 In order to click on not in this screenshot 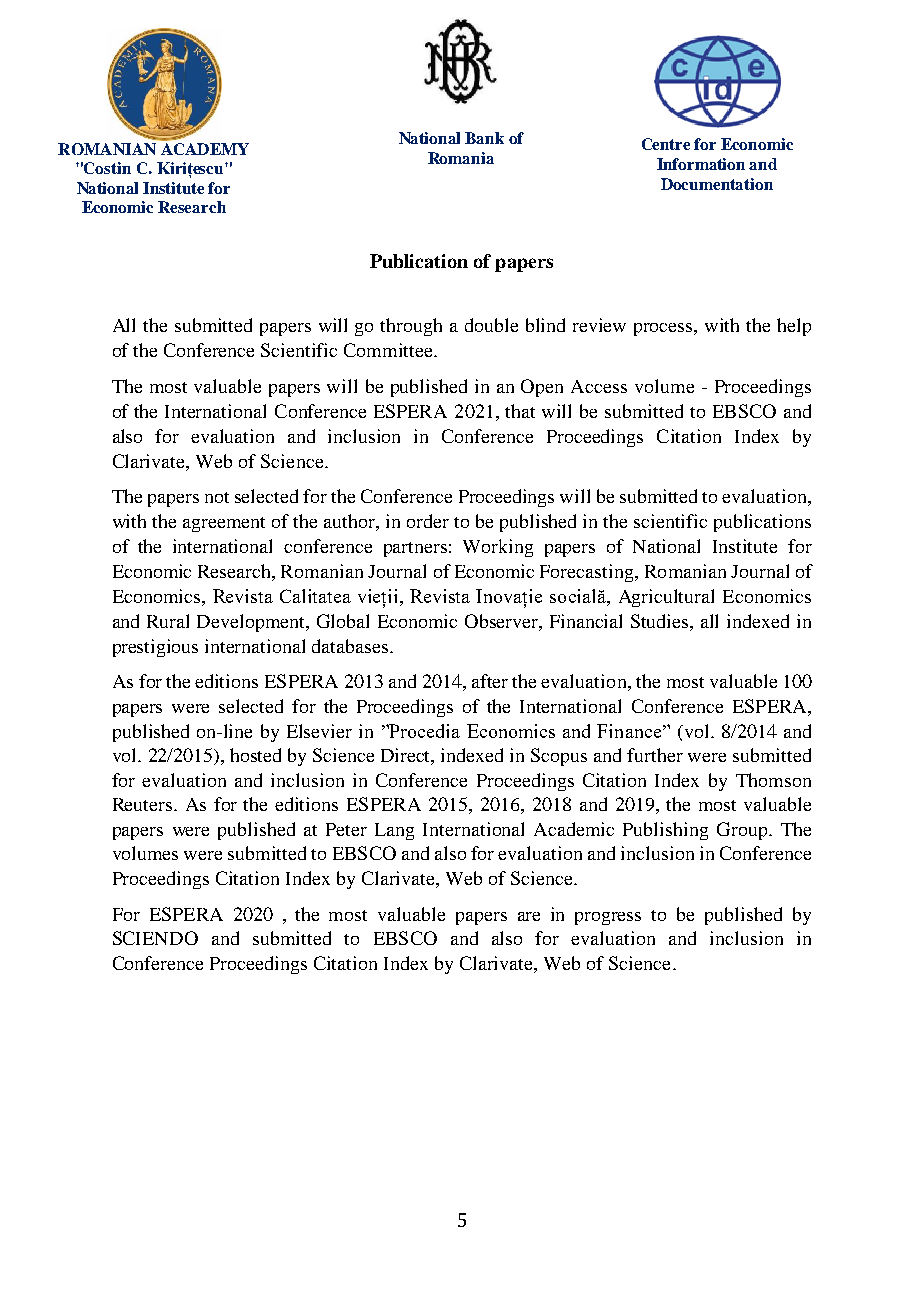, I will do `click(217, 497)`.
